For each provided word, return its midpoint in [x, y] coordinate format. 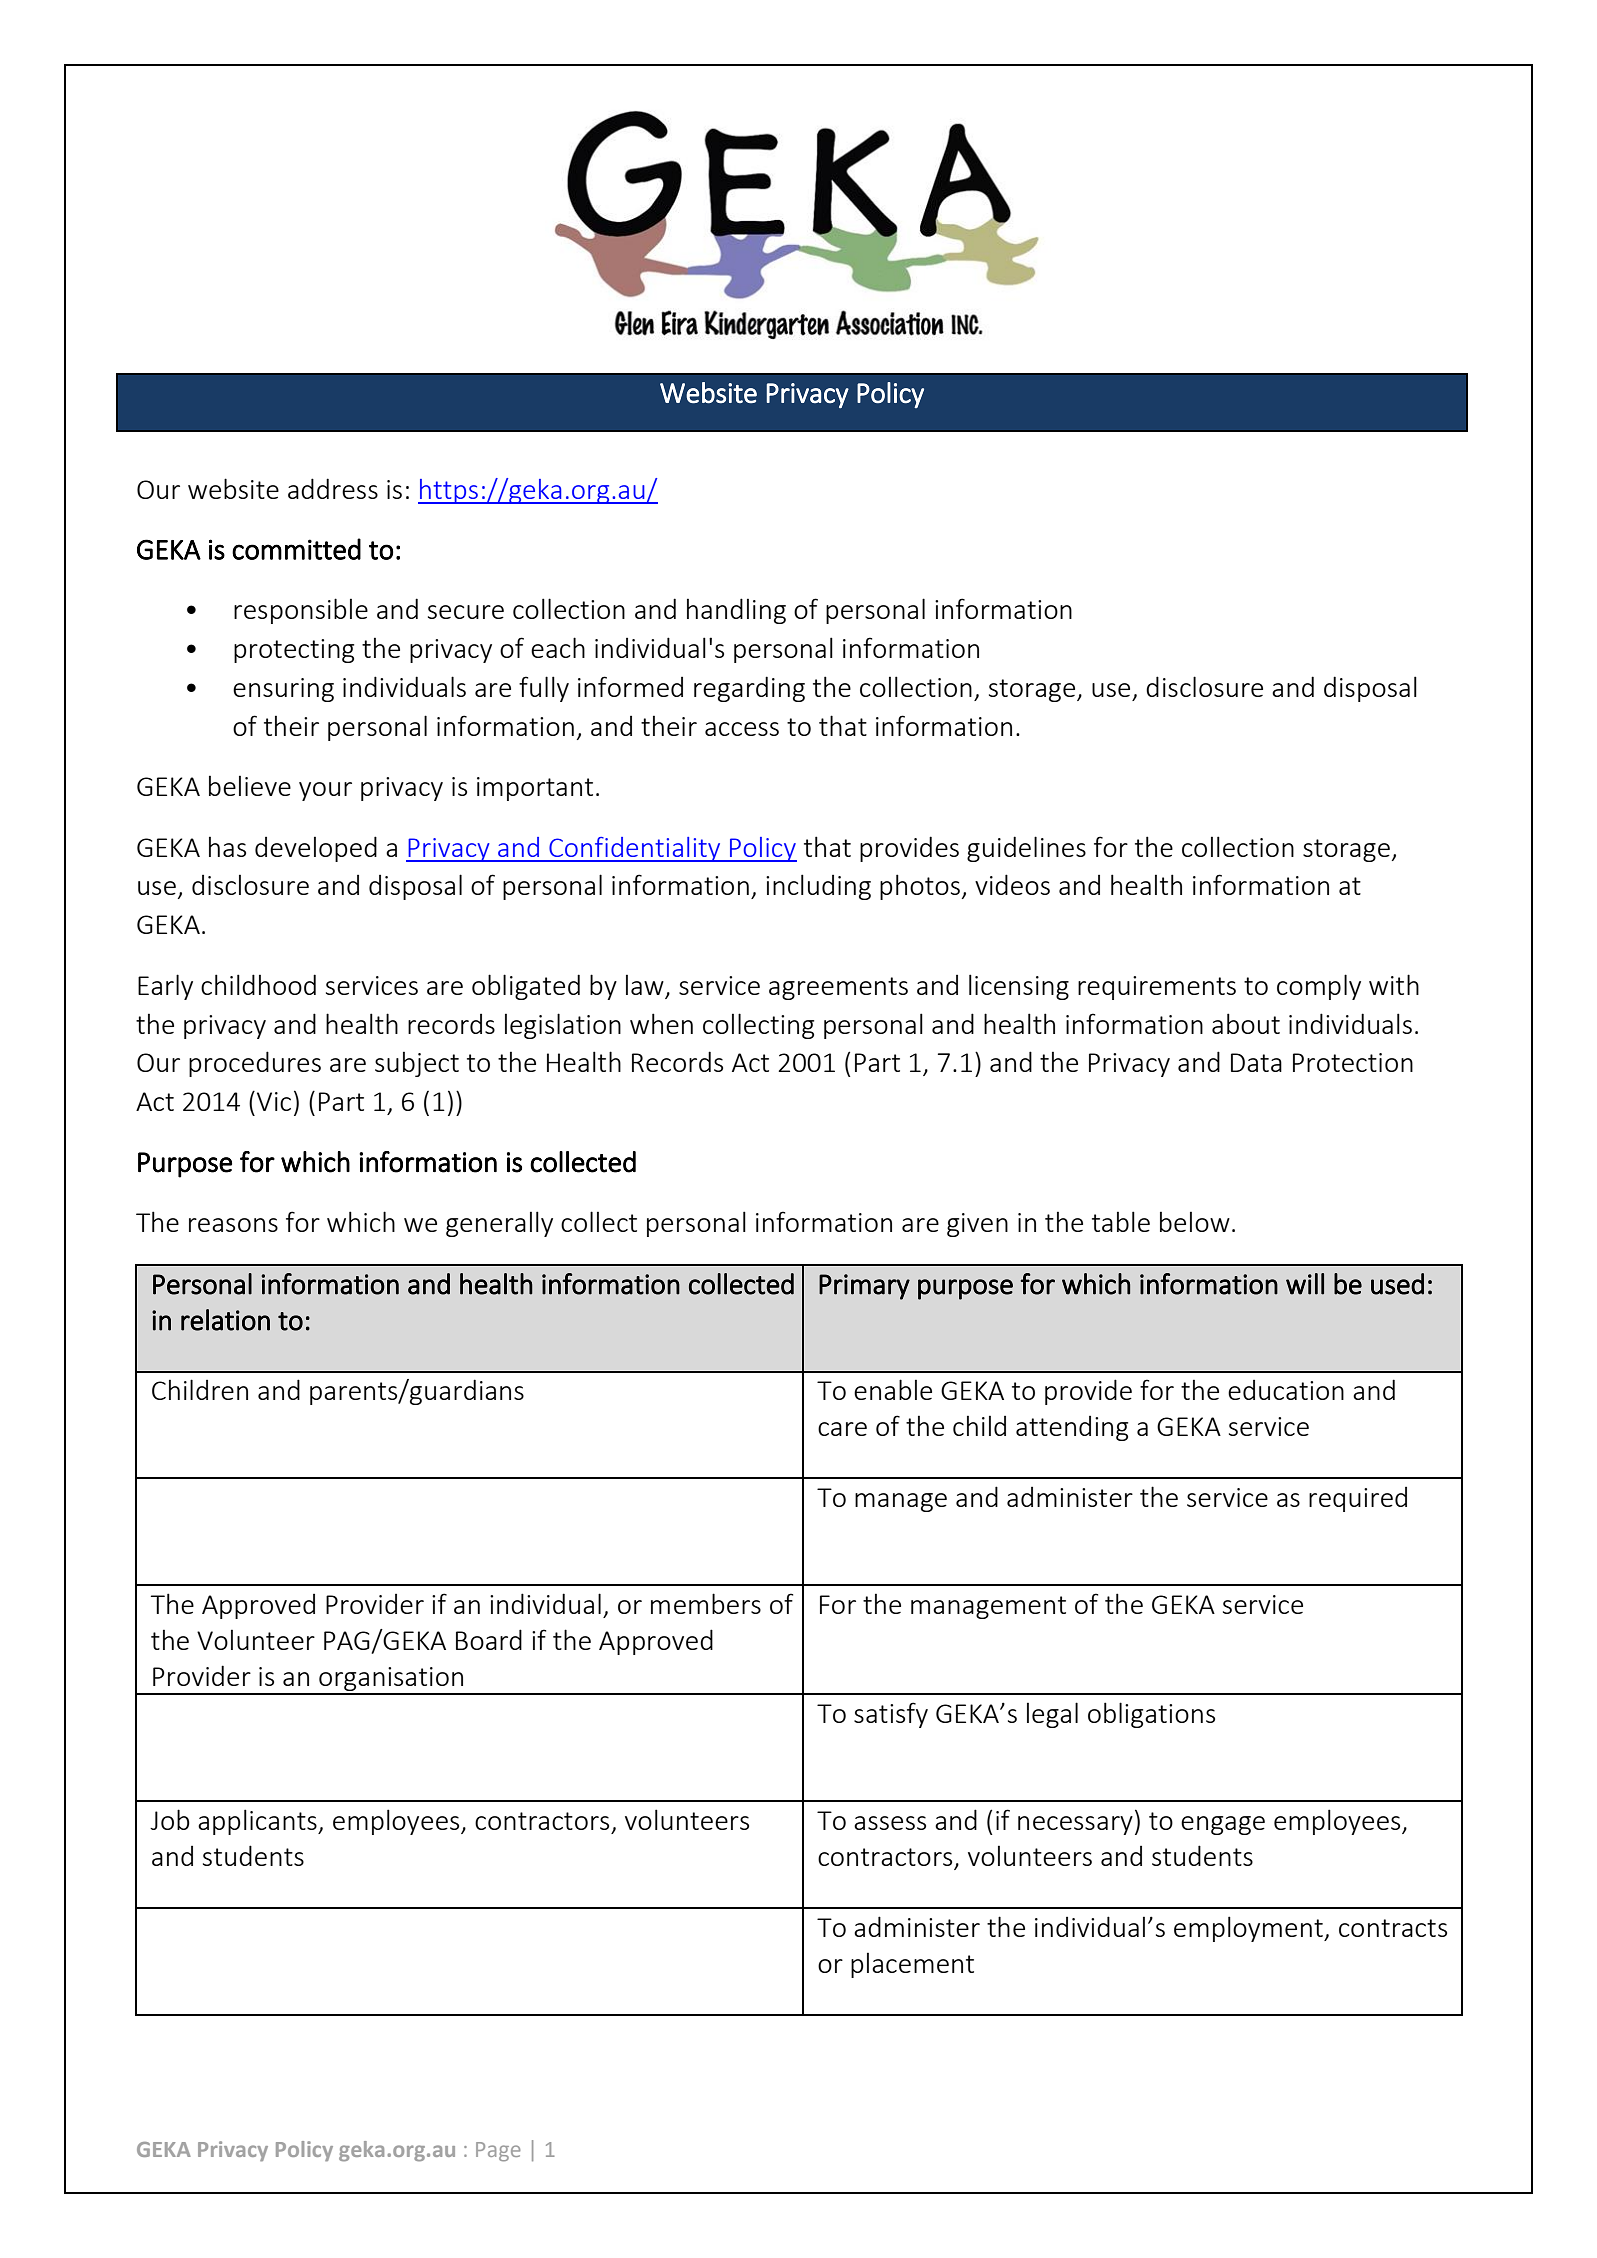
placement [912, 1965]
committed [296, 549]
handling [736, 611]
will [1305, 1284]
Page [498, 2152]
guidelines [1026, 849]
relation [225, 1320]
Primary [864, 1287]
